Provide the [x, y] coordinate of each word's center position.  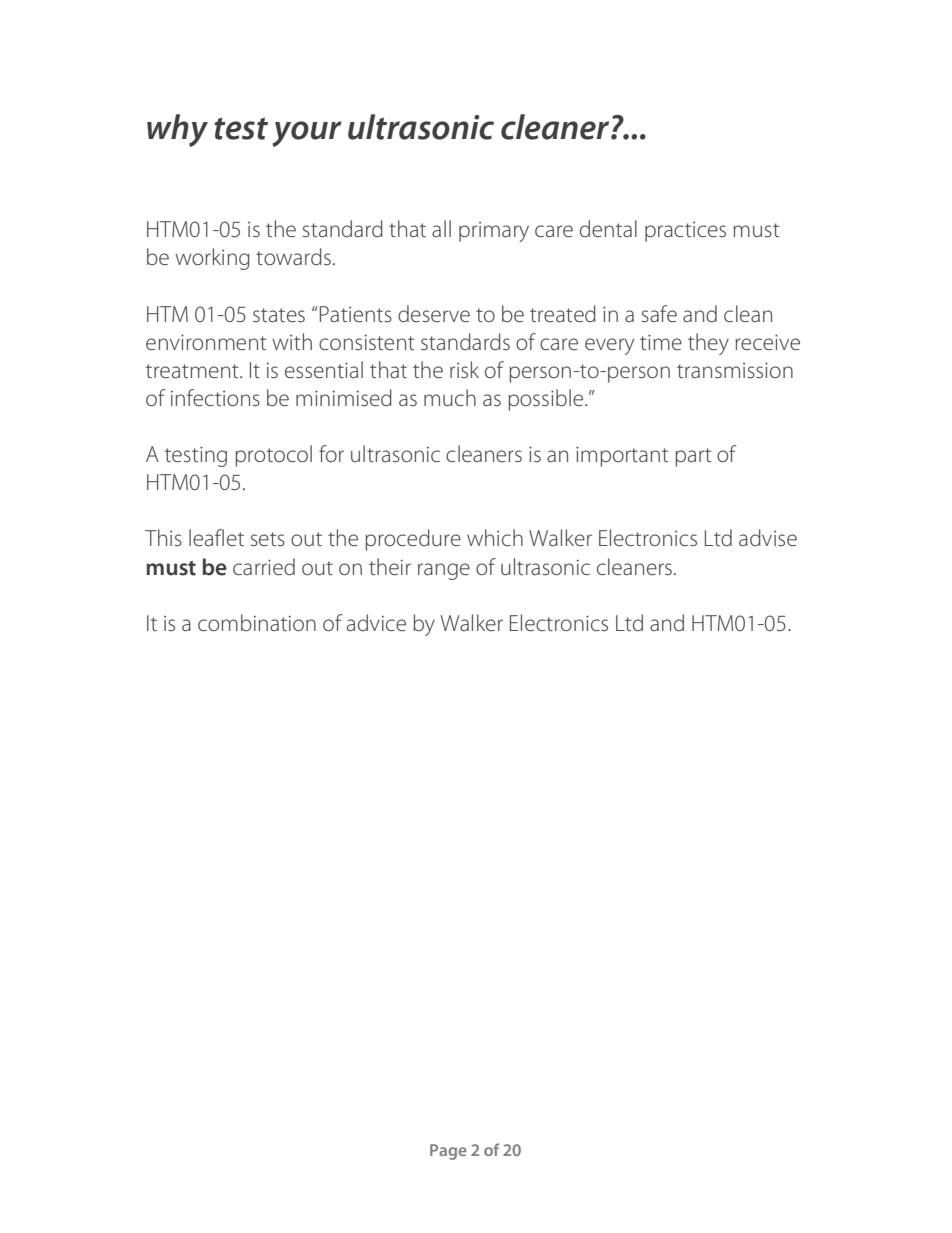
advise [768, 537]
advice [376, 622]
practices [685, 232]
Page [448, 1152]
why [177, 130]
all [441, 228]
